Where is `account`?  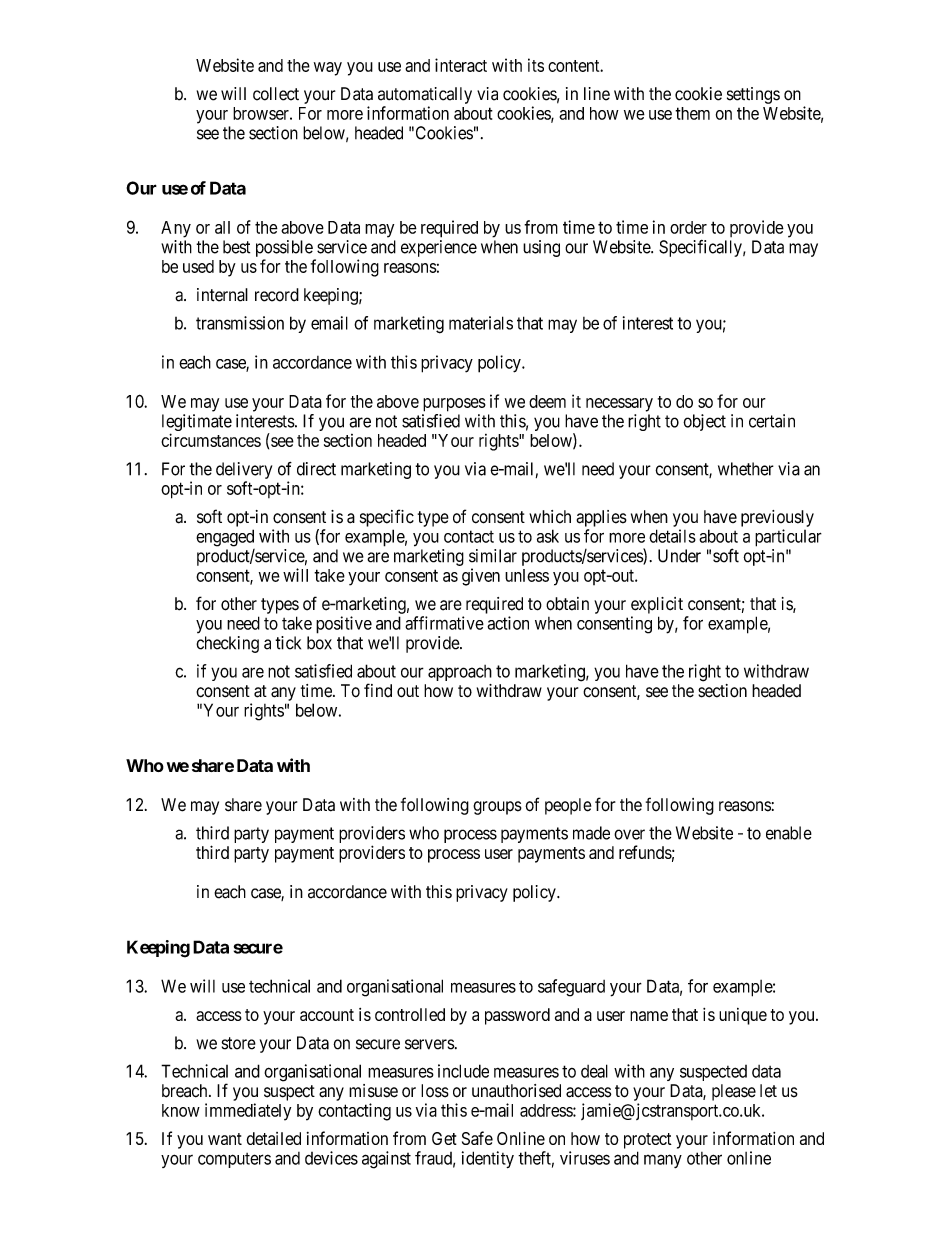
account is located at coordinates (327, 1015).
